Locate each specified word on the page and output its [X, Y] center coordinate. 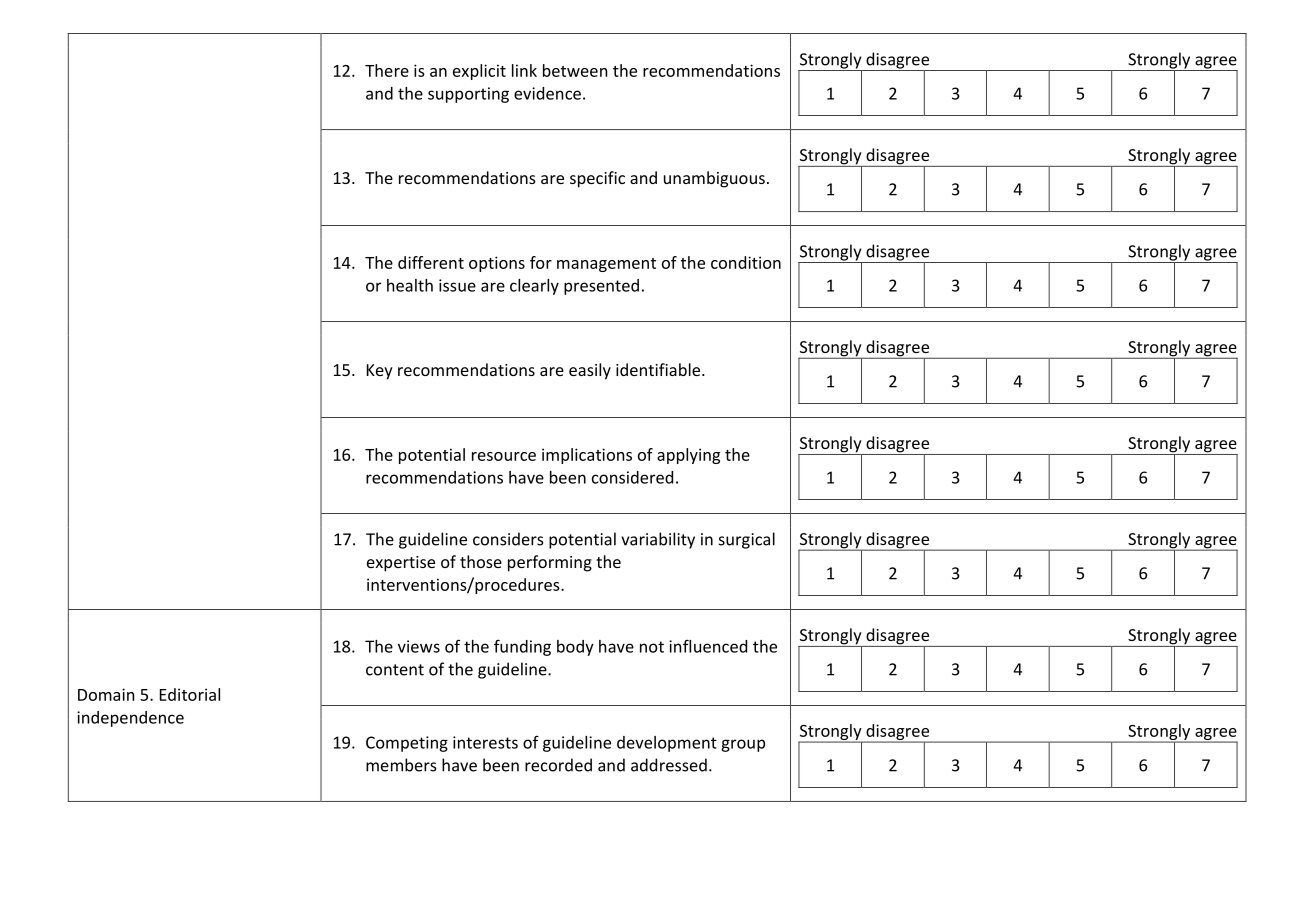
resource [504, 456]
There [387, 70]
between [575, 70]
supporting [468, 95]
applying [688, 456]
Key [380, 372]
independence [130, 719]
